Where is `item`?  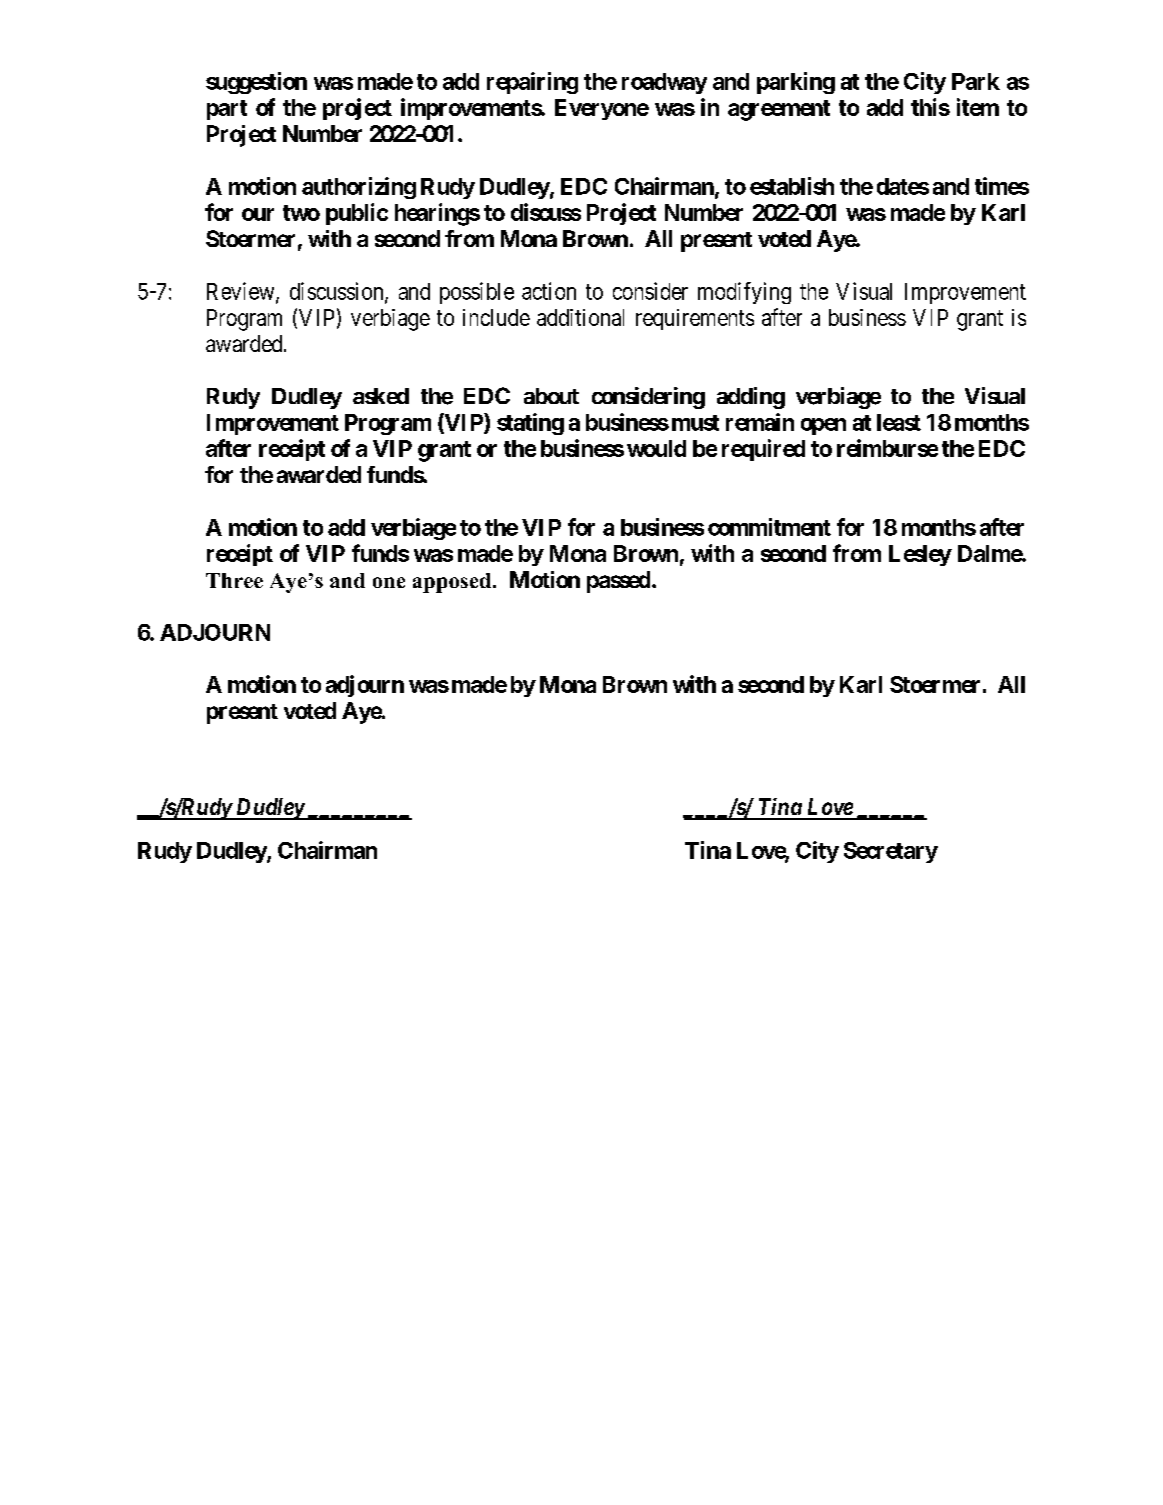 item is located at coordinates (978, 107).
